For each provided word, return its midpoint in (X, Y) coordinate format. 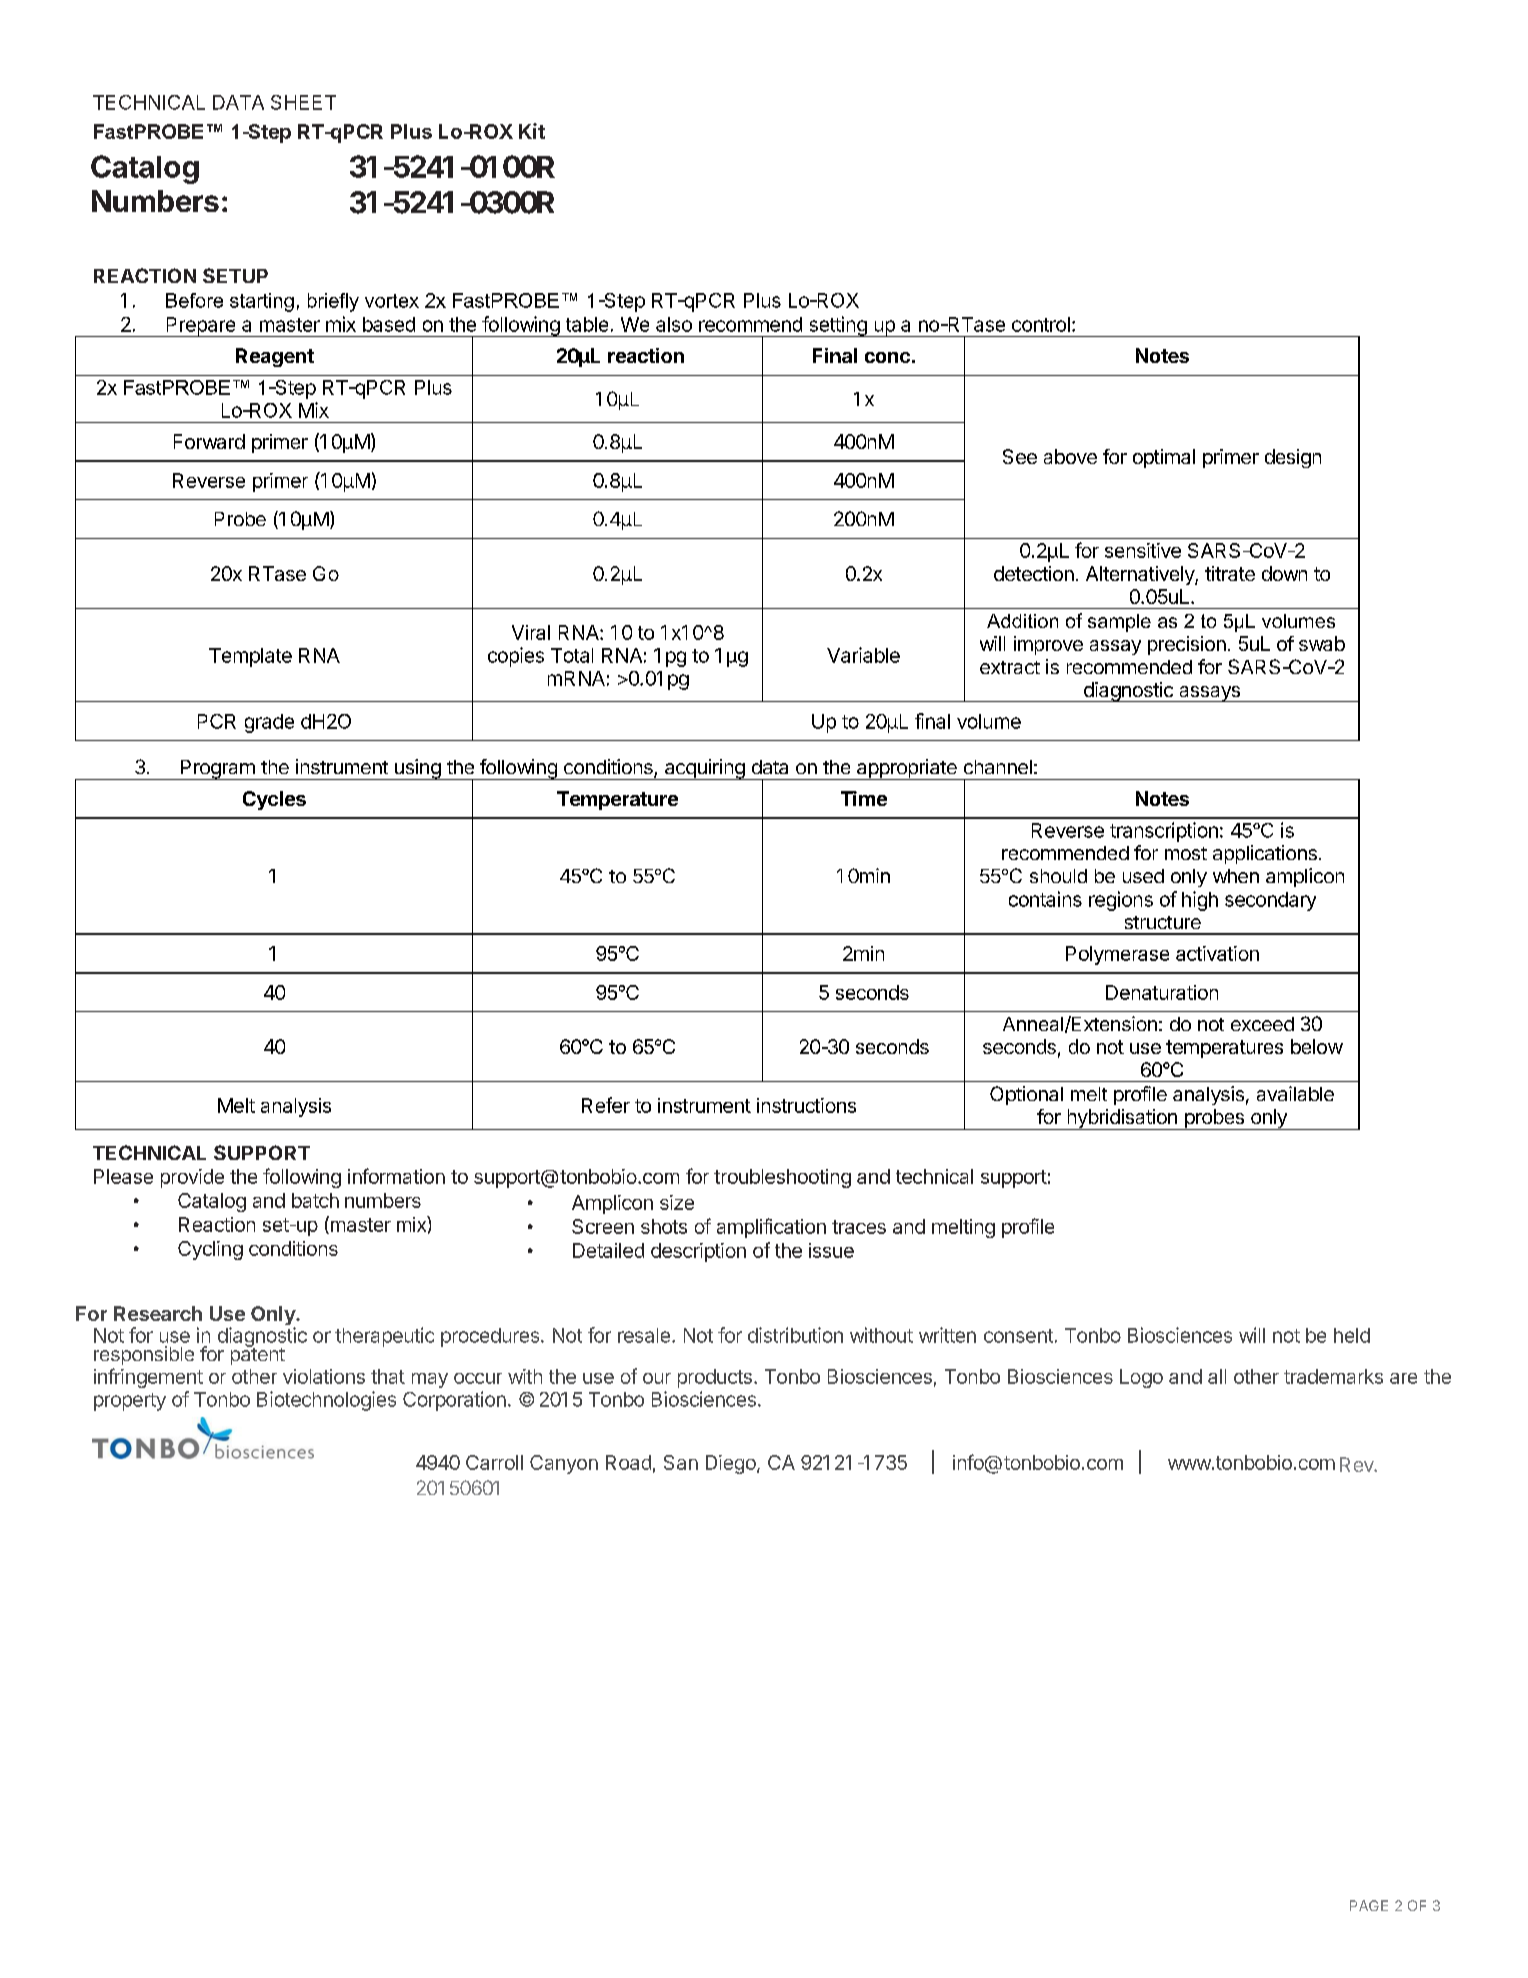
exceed (1262, 1024)
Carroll (494, 1462)
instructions (806, 1105)
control (1041, 324)
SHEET (303, 102)
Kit (532, 131)
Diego (732, 1464)
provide (192, 1178)
